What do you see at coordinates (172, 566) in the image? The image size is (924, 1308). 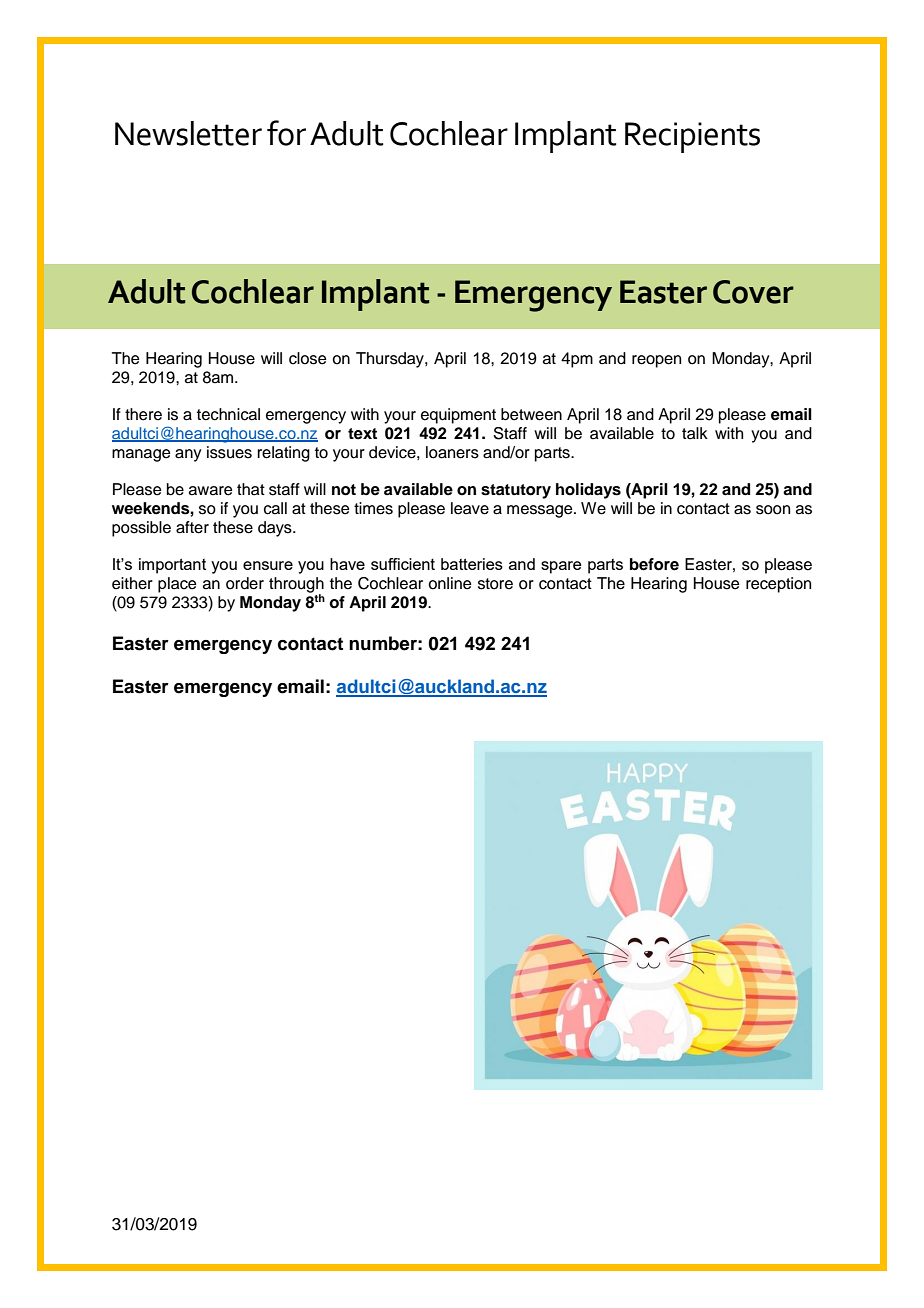 I see `important` at bounding box center [172, 566].
